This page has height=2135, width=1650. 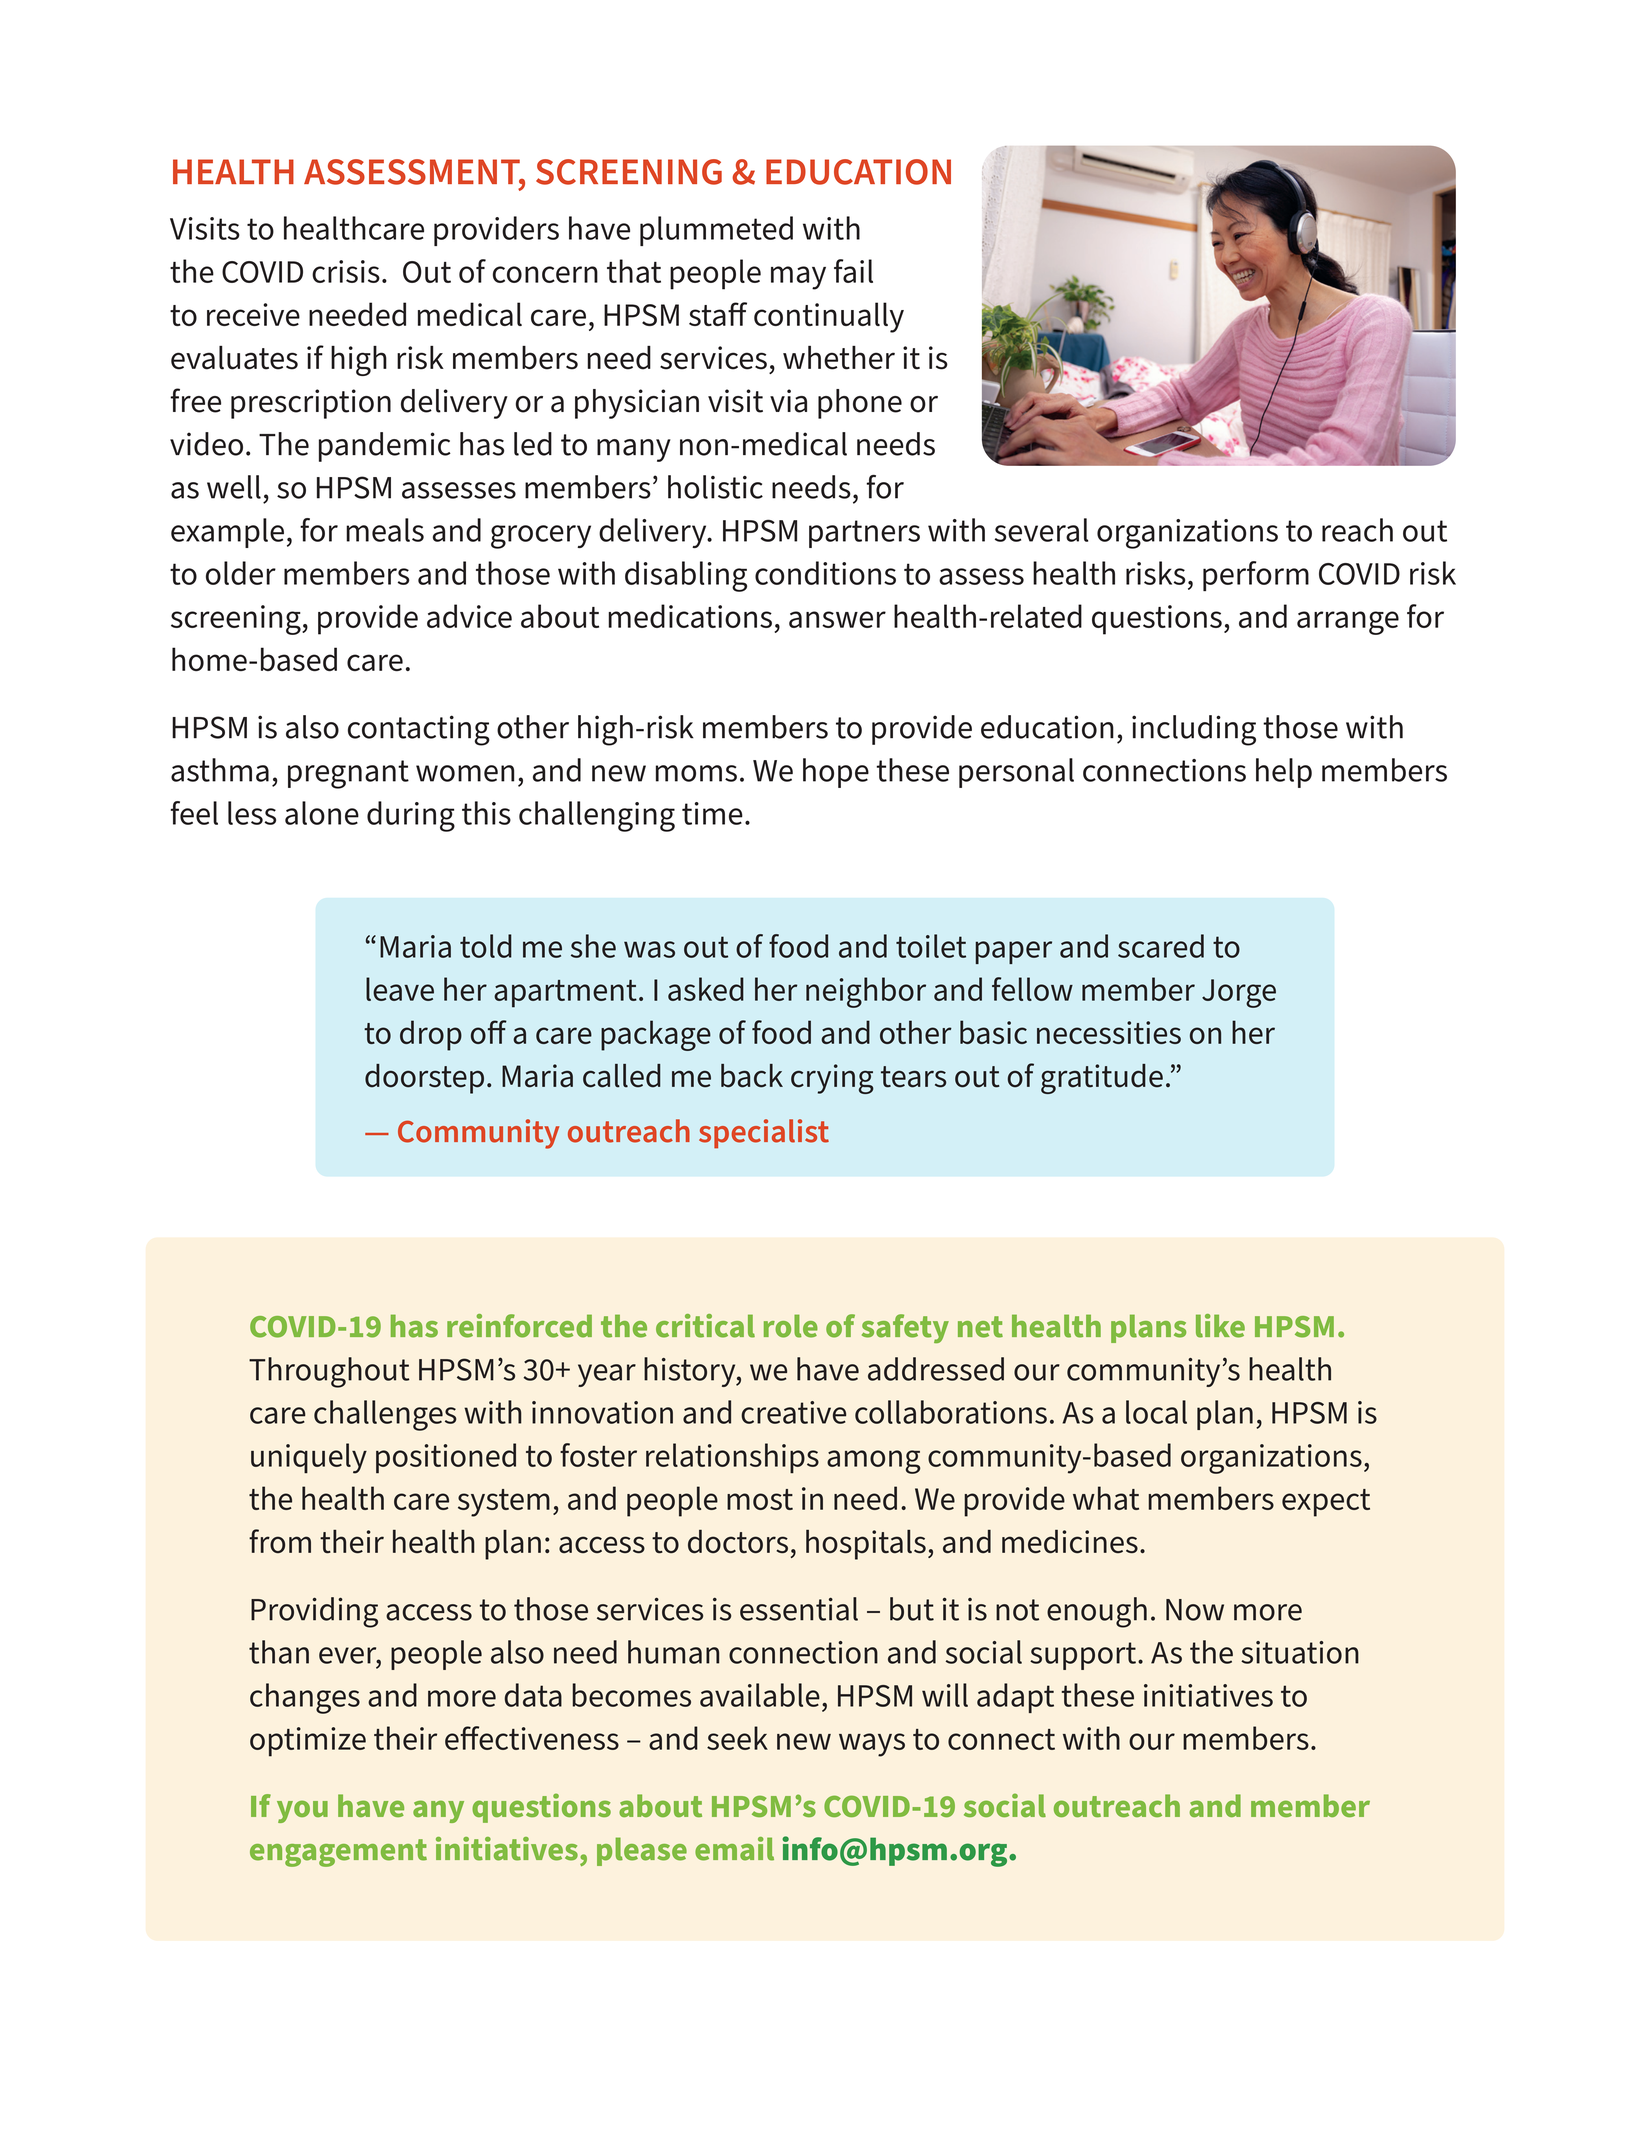 What do you see at coordinates (302, 1811) in the page?
I see `you` at bounding box center [302, 1811].
